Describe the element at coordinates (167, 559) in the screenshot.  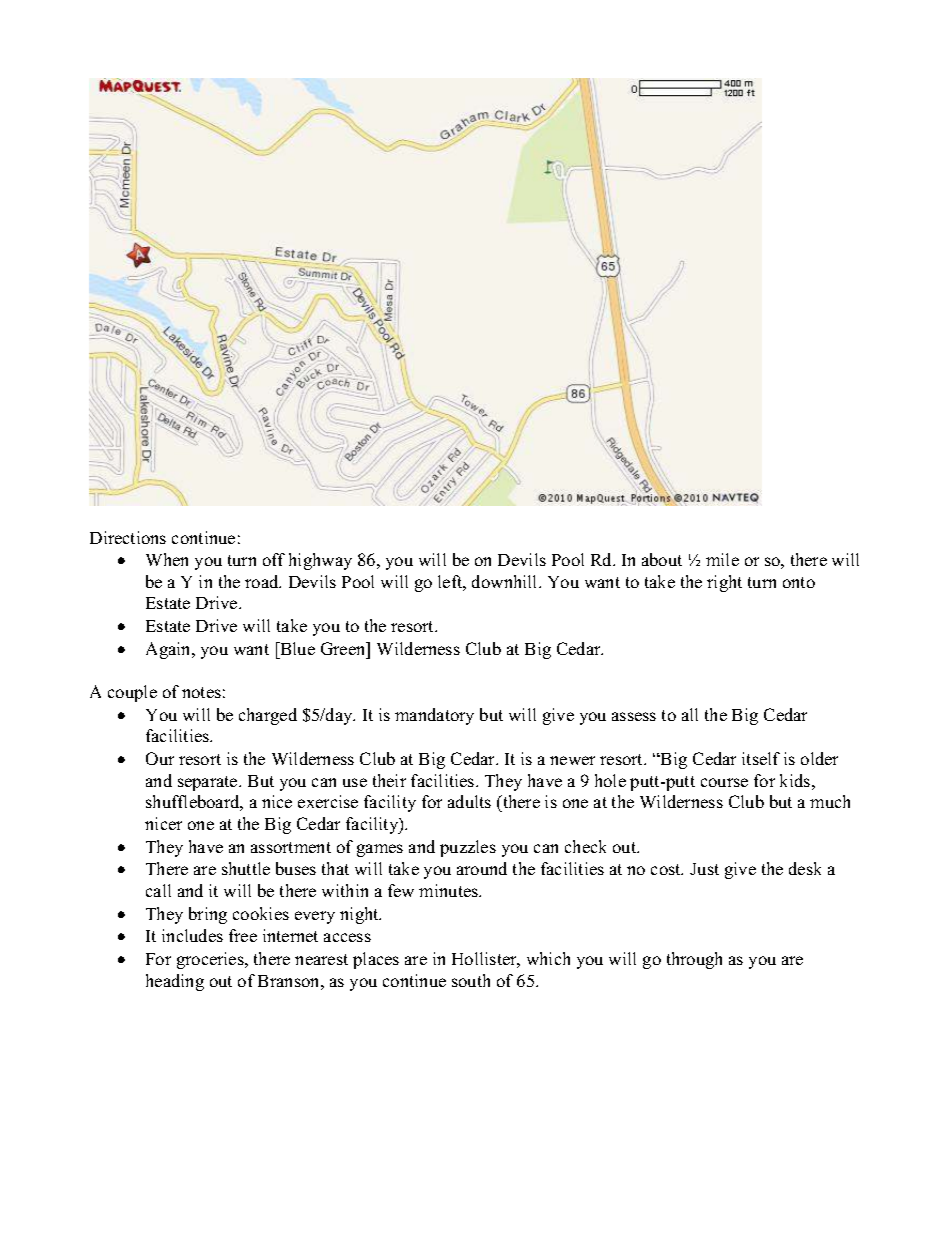
I see `When` at that location.
